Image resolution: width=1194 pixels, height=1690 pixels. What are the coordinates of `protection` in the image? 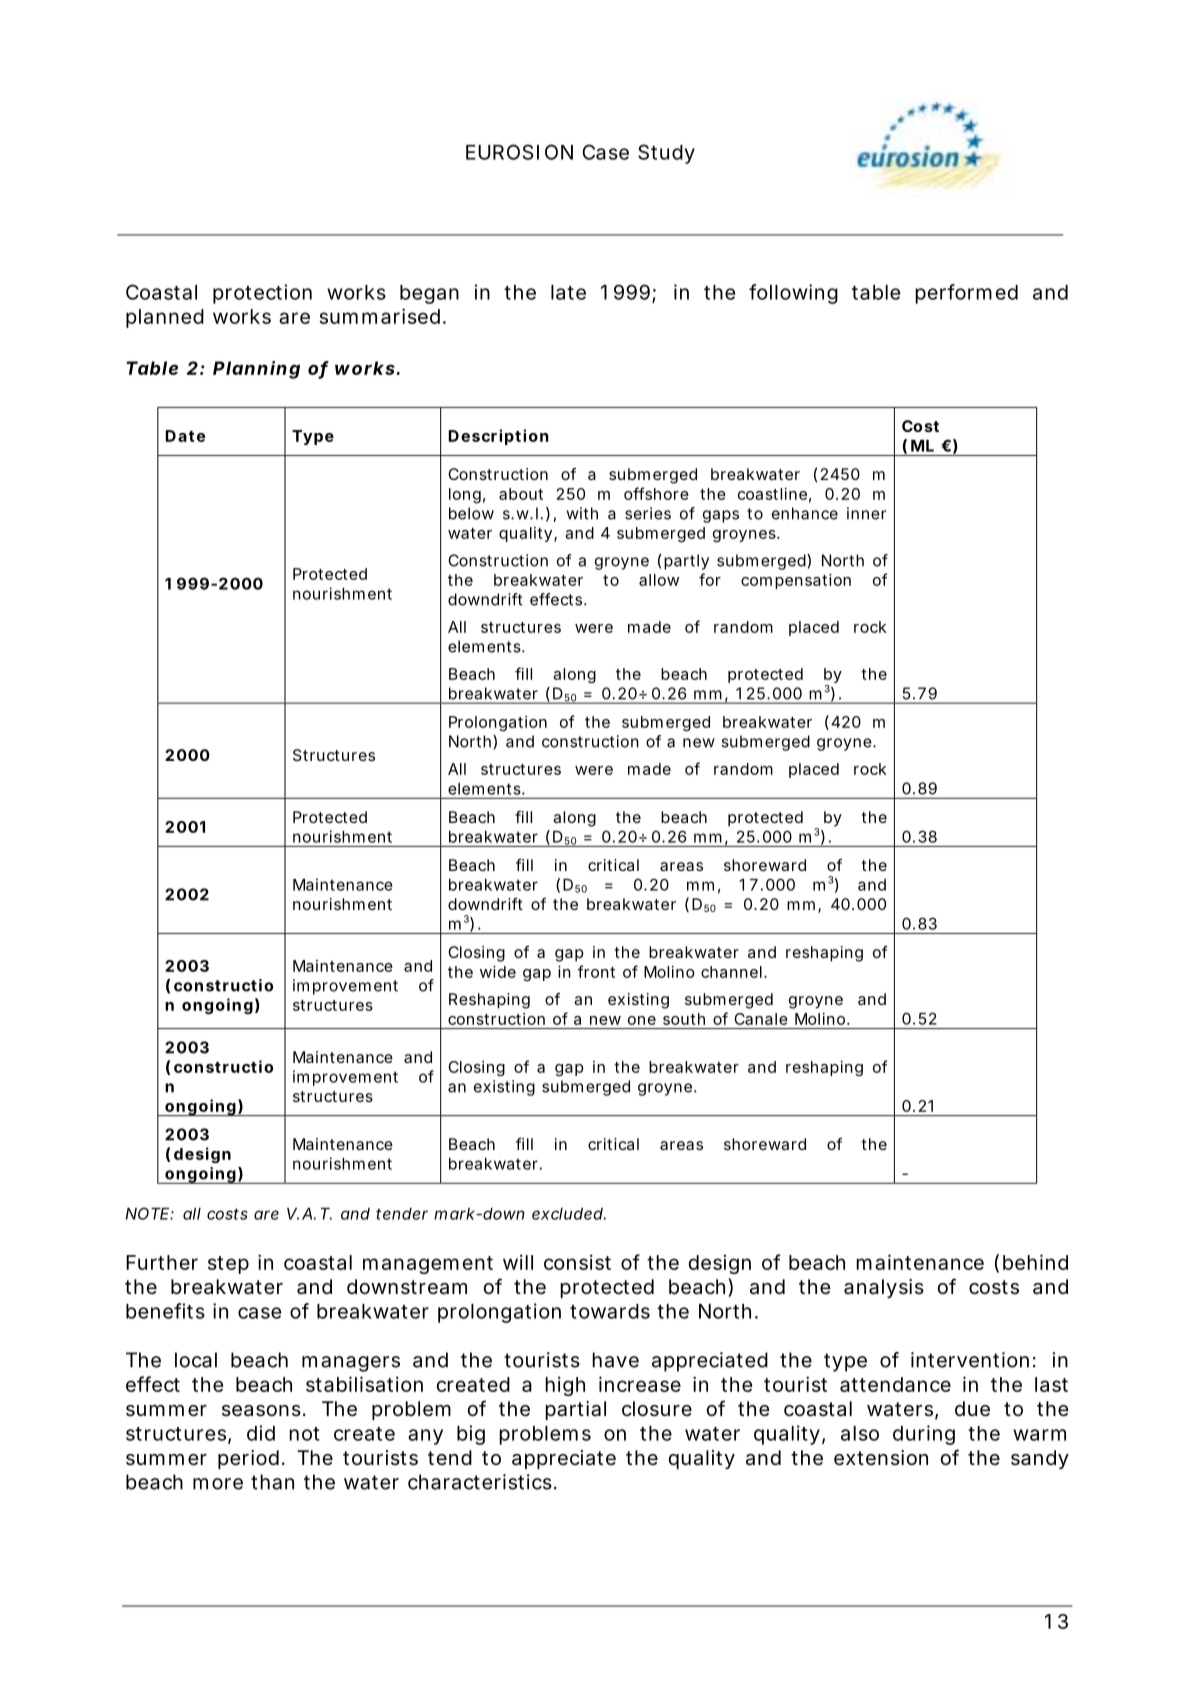 It's located at (262, 294).
